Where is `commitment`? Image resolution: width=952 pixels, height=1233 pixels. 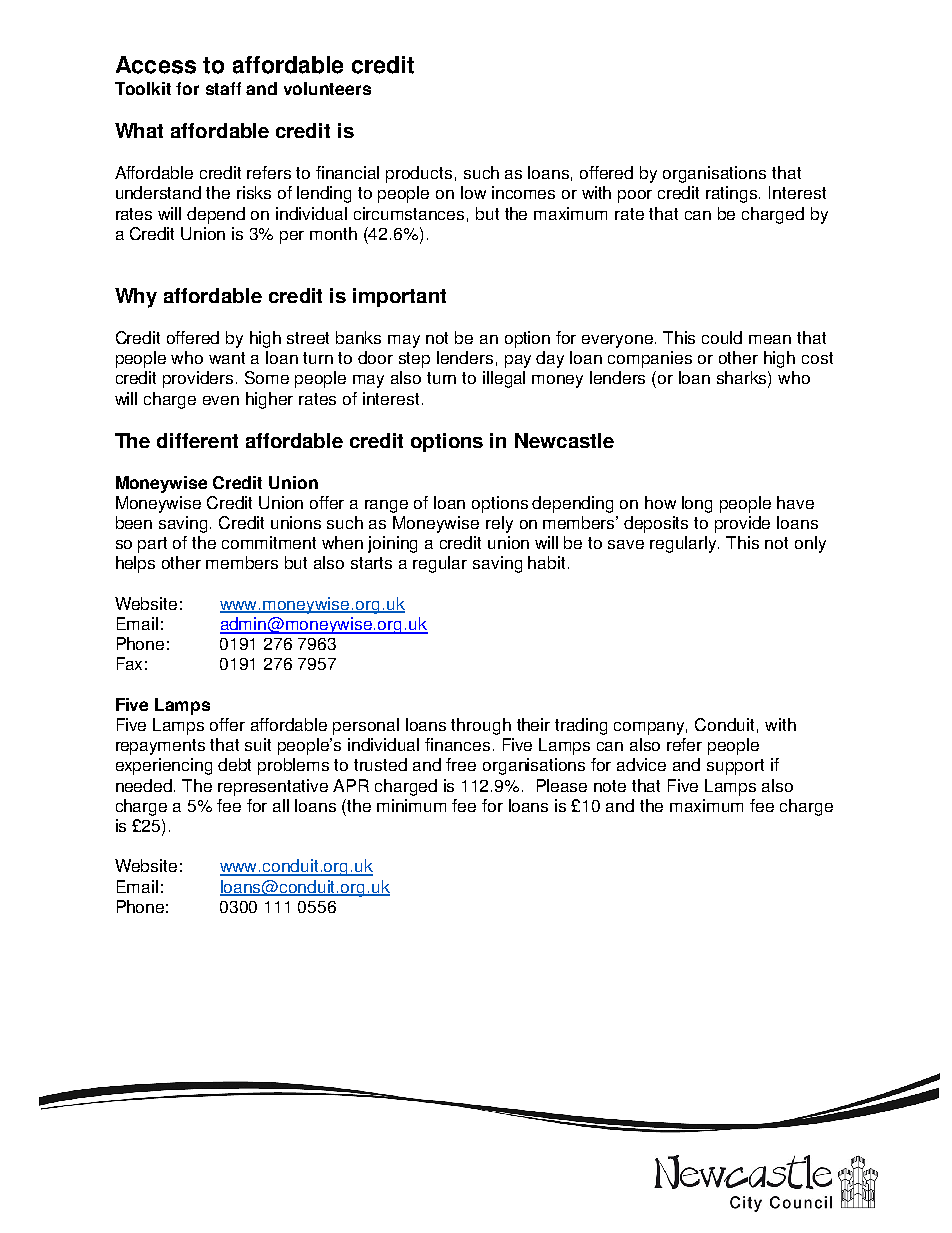 commitment is located at coordinates (269, 542).
